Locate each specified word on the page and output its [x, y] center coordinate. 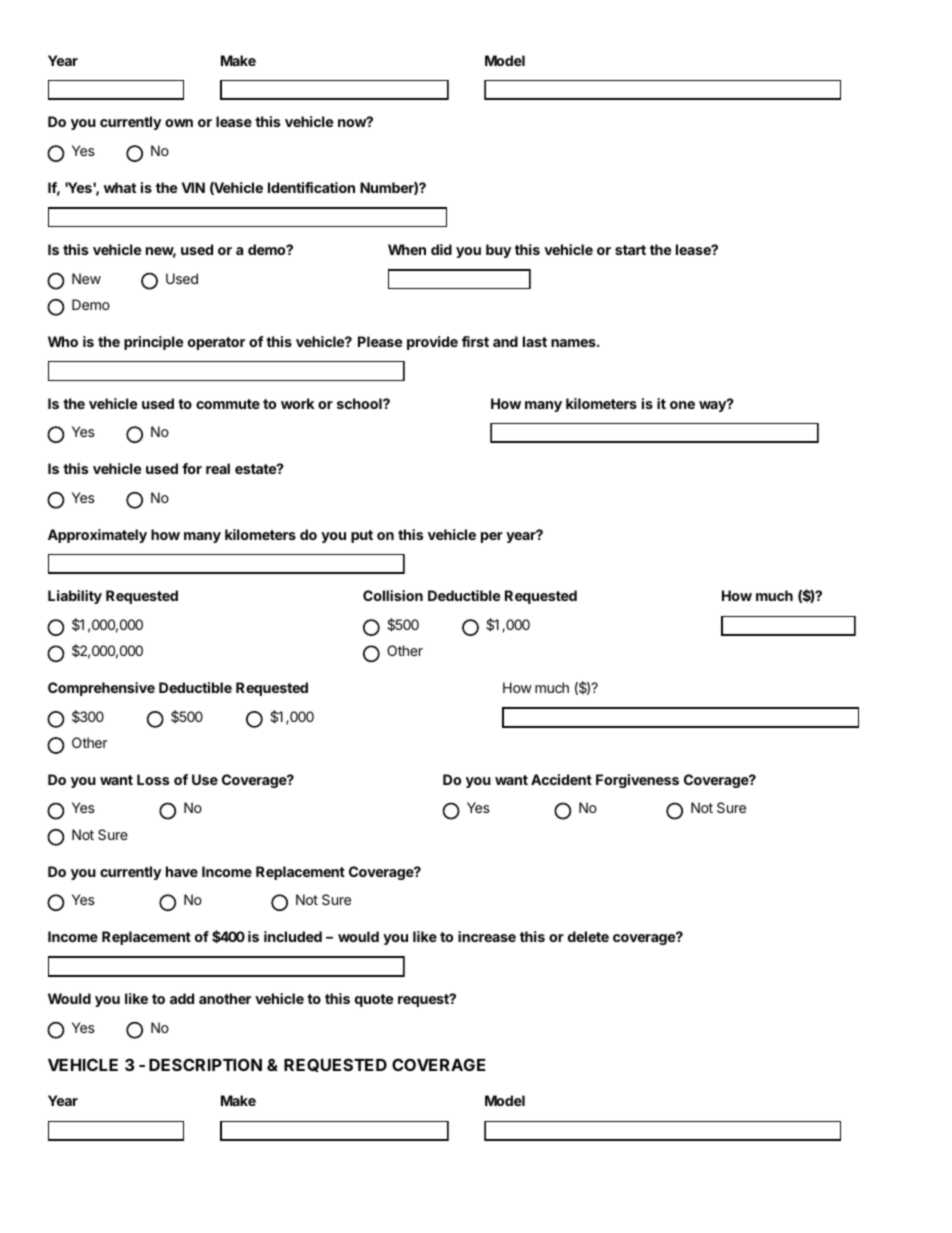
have [182, 871]
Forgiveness [637, 781]
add [182, 998]
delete [588, 936]
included [293, 936]
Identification [311, 187]
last [535, 341]
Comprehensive [101, 689]
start [630, 250]
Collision [393, 595]
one [682, 405]
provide [432, 343]
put [362, 536]
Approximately [97, 536]
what [120, 187]
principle [153, 343]
